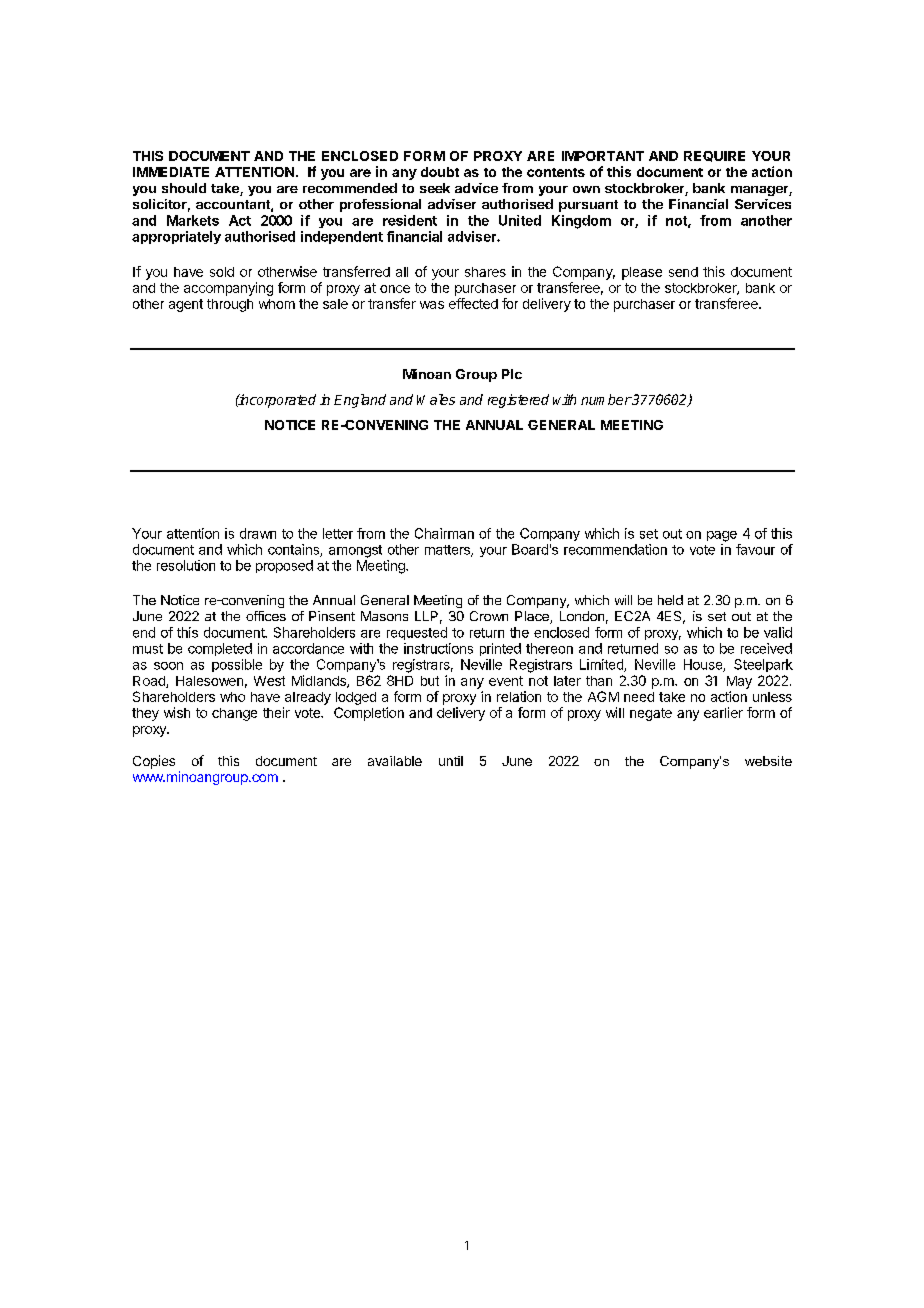 The height and width of the screenshot is (1308, 924). What do you see at coordinates (714, 156) in the screenshot?
I see `REQUIRE` at bounding box center [714, 156].
